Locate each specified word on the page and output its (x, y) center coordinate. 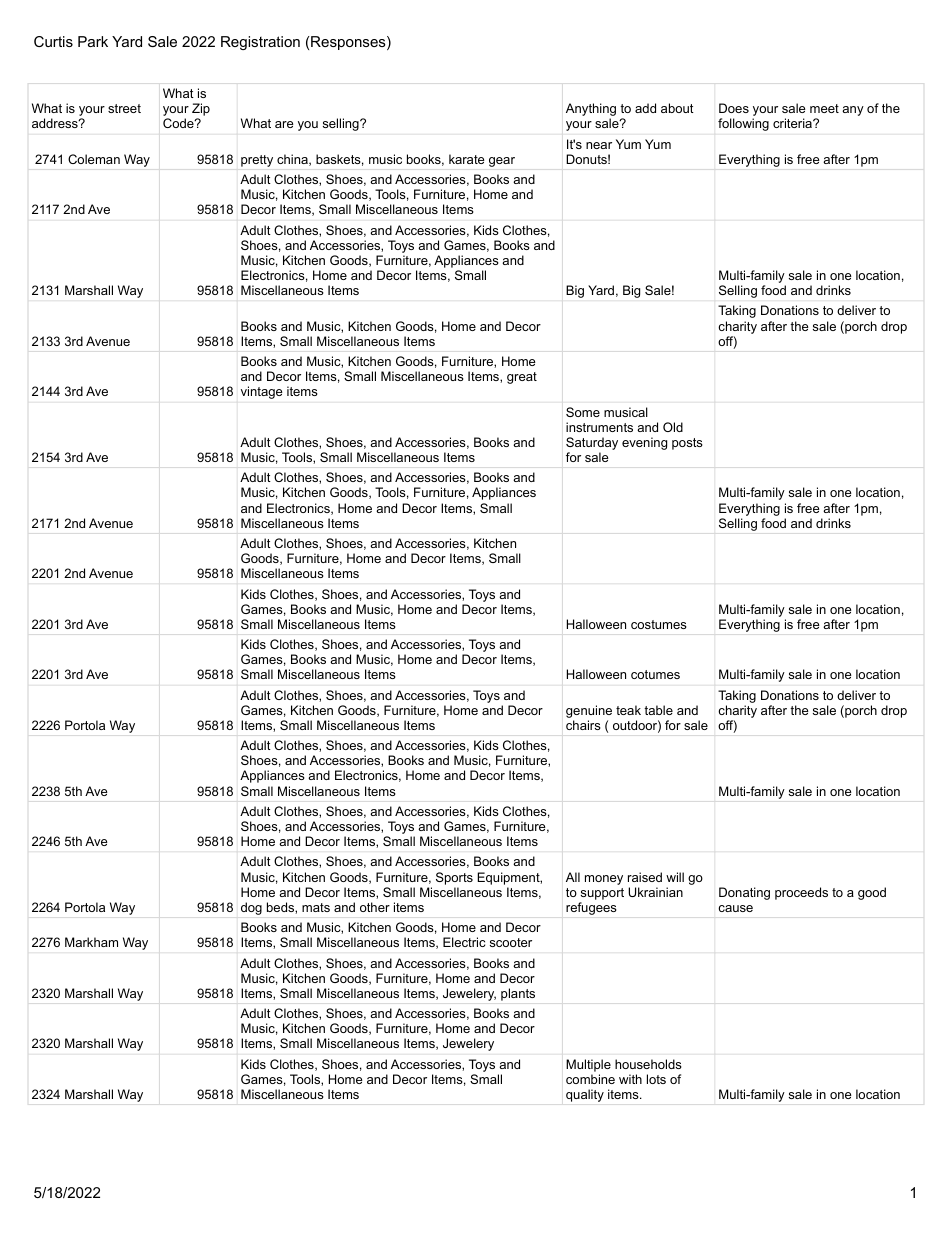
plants (518, 994)
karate (467, 159)
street (124, 108)
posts (687, 444)
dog (251, 908)
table (658, 710)
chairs (583, 725)
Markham (91, 942)
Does (734, 108)
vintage (262, 392)
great (522, 378)
